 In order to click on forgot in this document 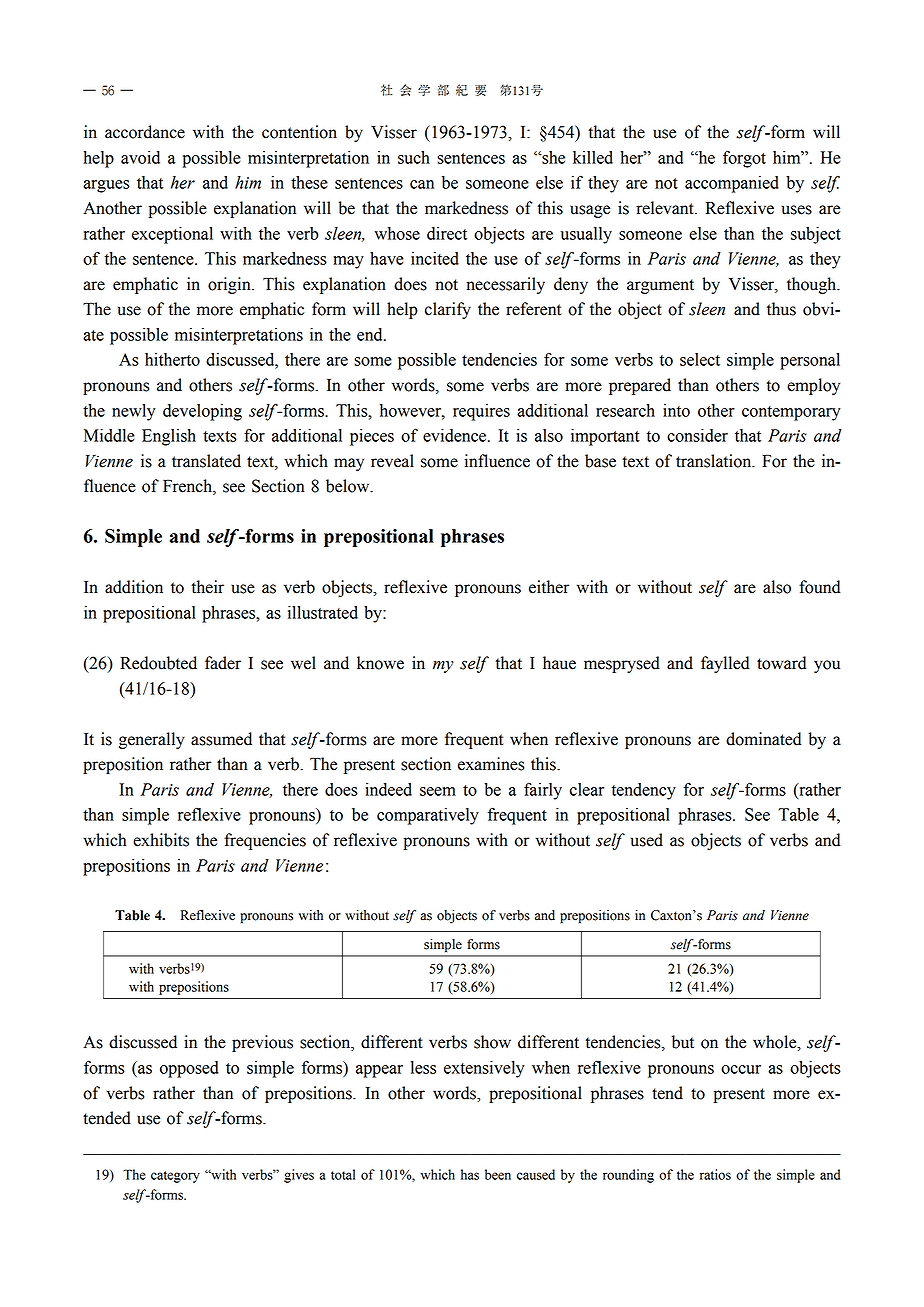, I will do `click(744, 159)`.
